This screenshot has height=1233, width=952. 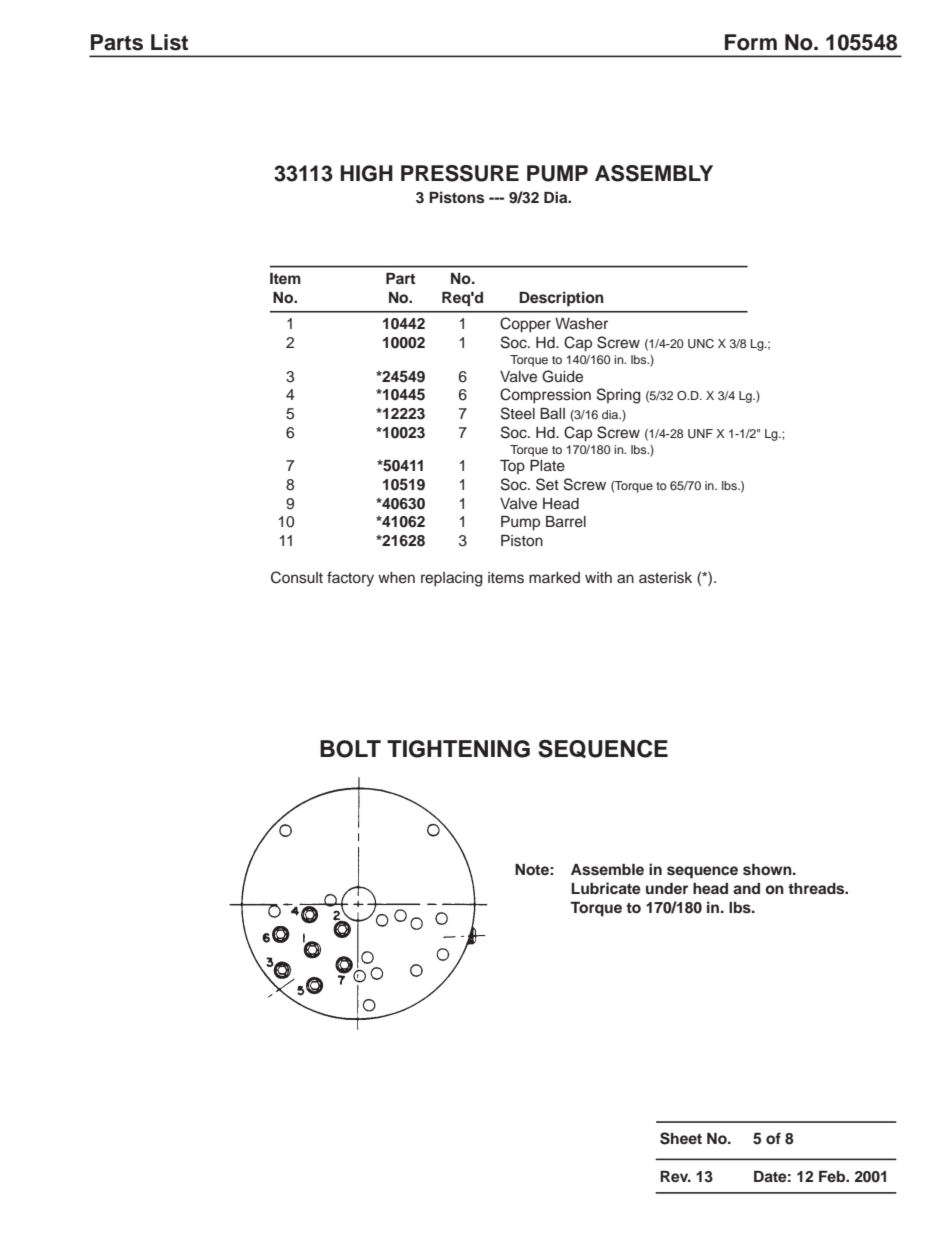 What do you see at coordinates (460, 173) in the screenshot?
I see `PRESSURE` at bounding box center [460, 173].
